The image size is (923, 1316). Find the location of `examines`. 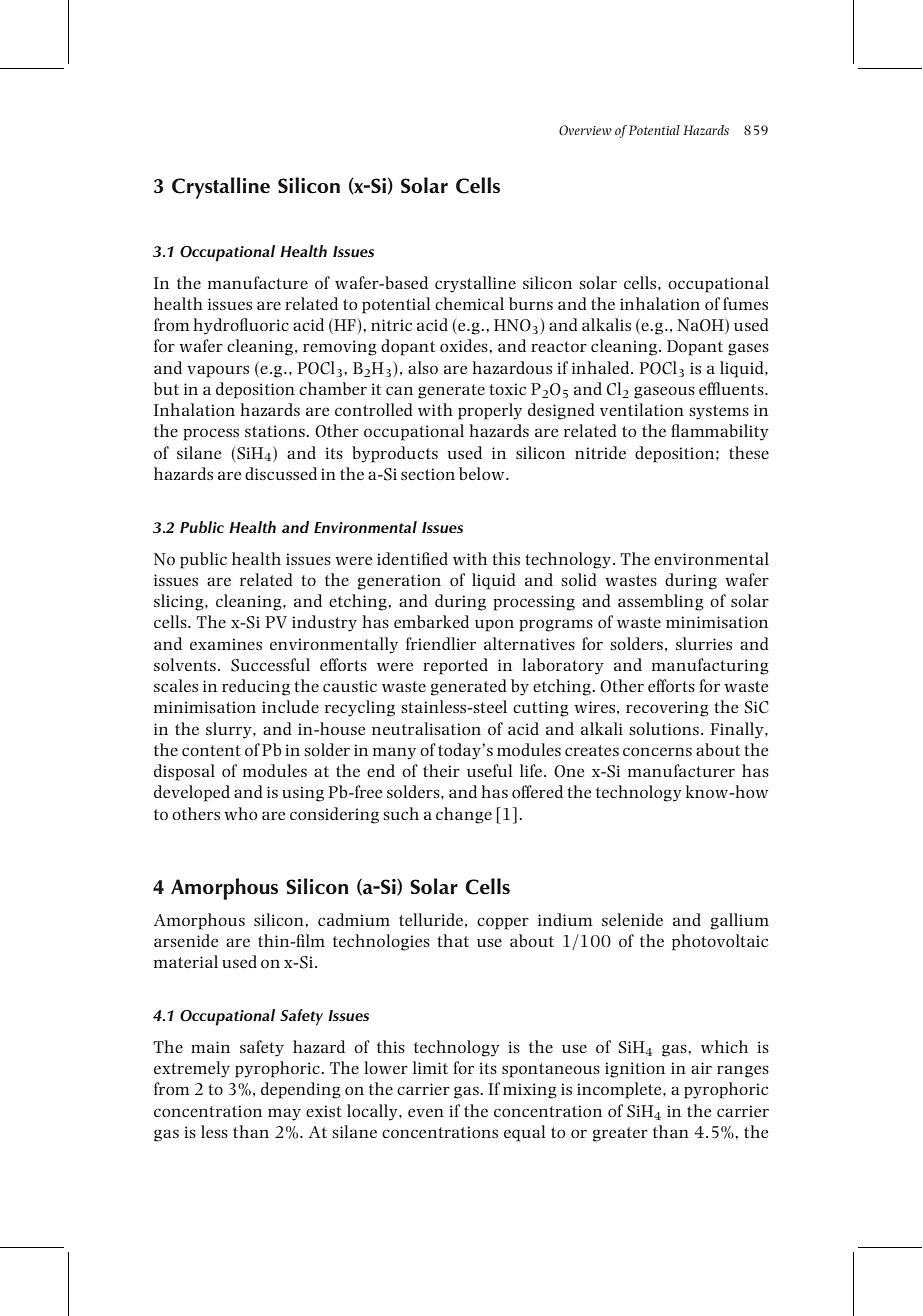

examines is located at coordinates (226, 644).
